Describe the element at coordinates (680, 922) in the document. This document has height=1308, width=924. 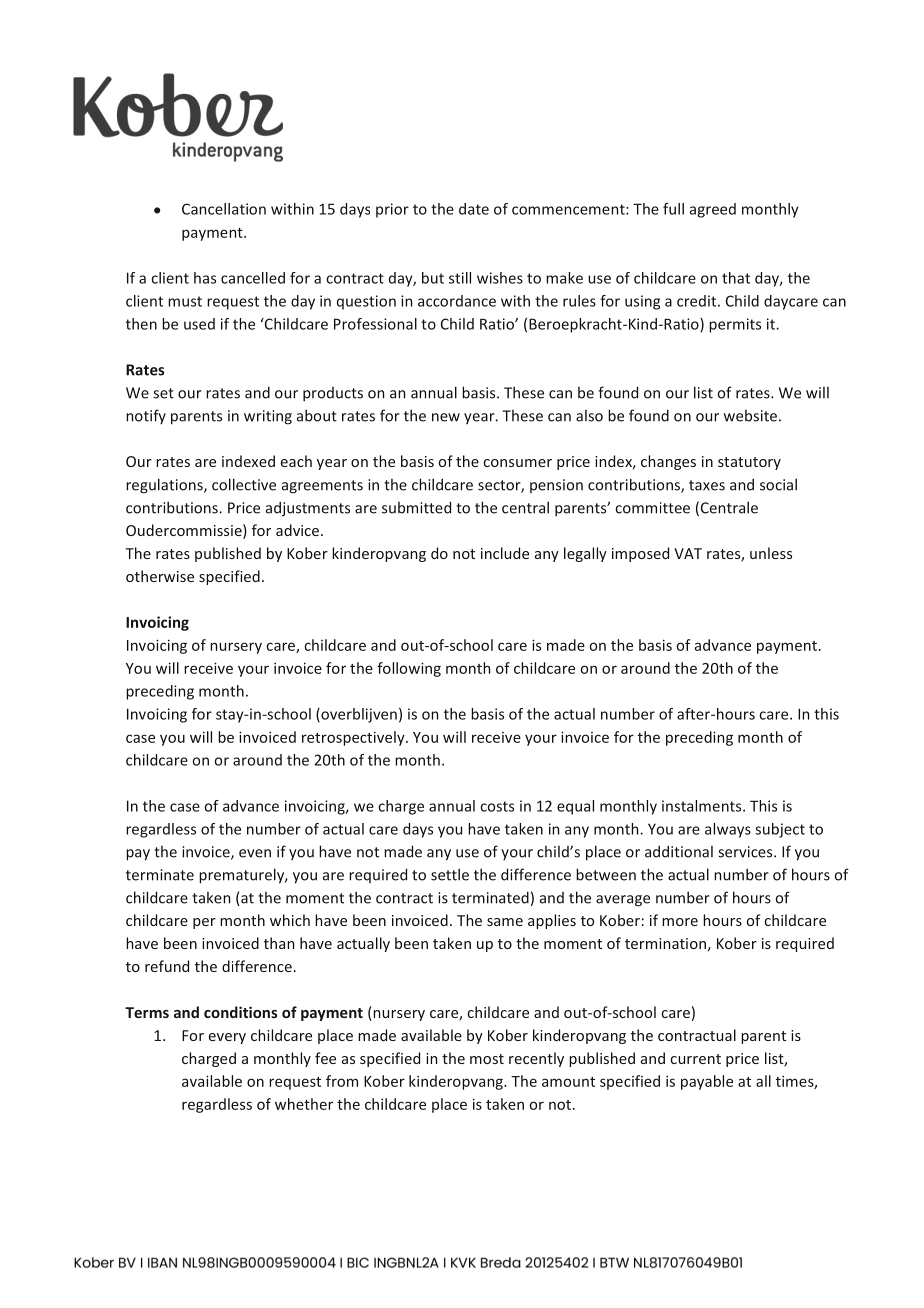
I see `more` at that location.
